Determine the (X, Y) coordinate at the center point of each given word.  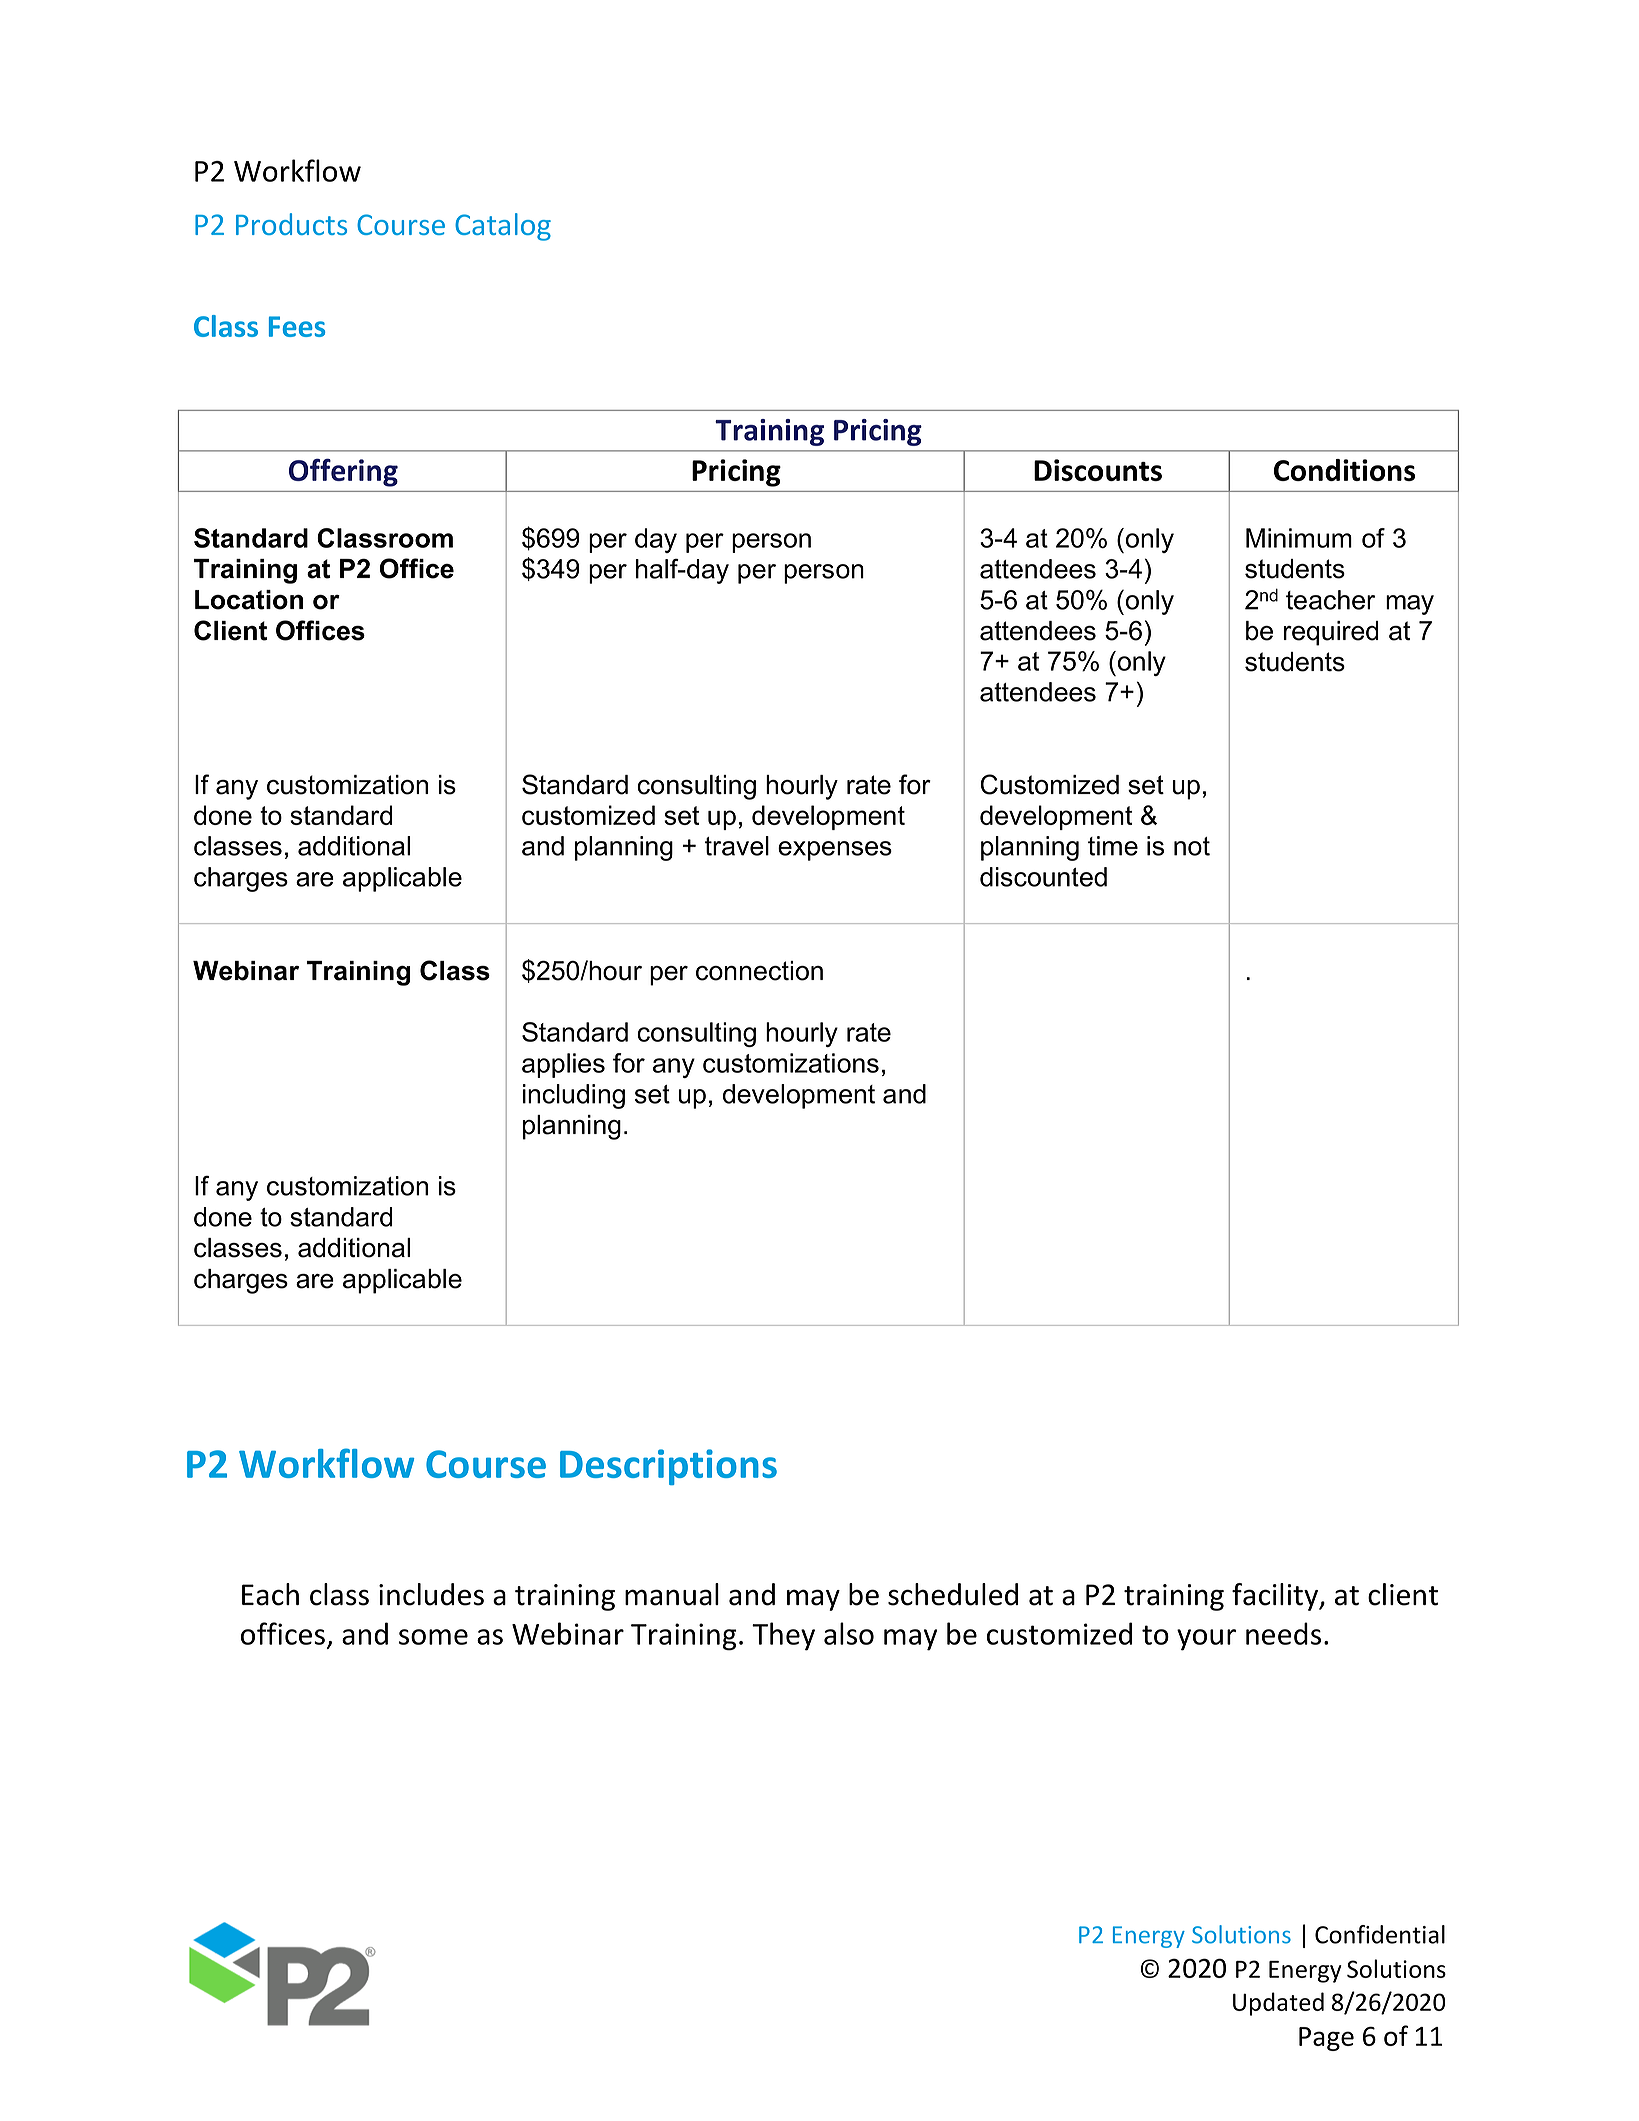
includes (431, 1594)
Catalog (503, 227)
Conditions (1344, 470)
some (433, 1637)
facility (1276, 1597)
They (783, 1636)
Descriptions (668, 1467)
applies (563, 1065)
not (1192, 846)
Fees (297, 326)
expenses (835, 851)
